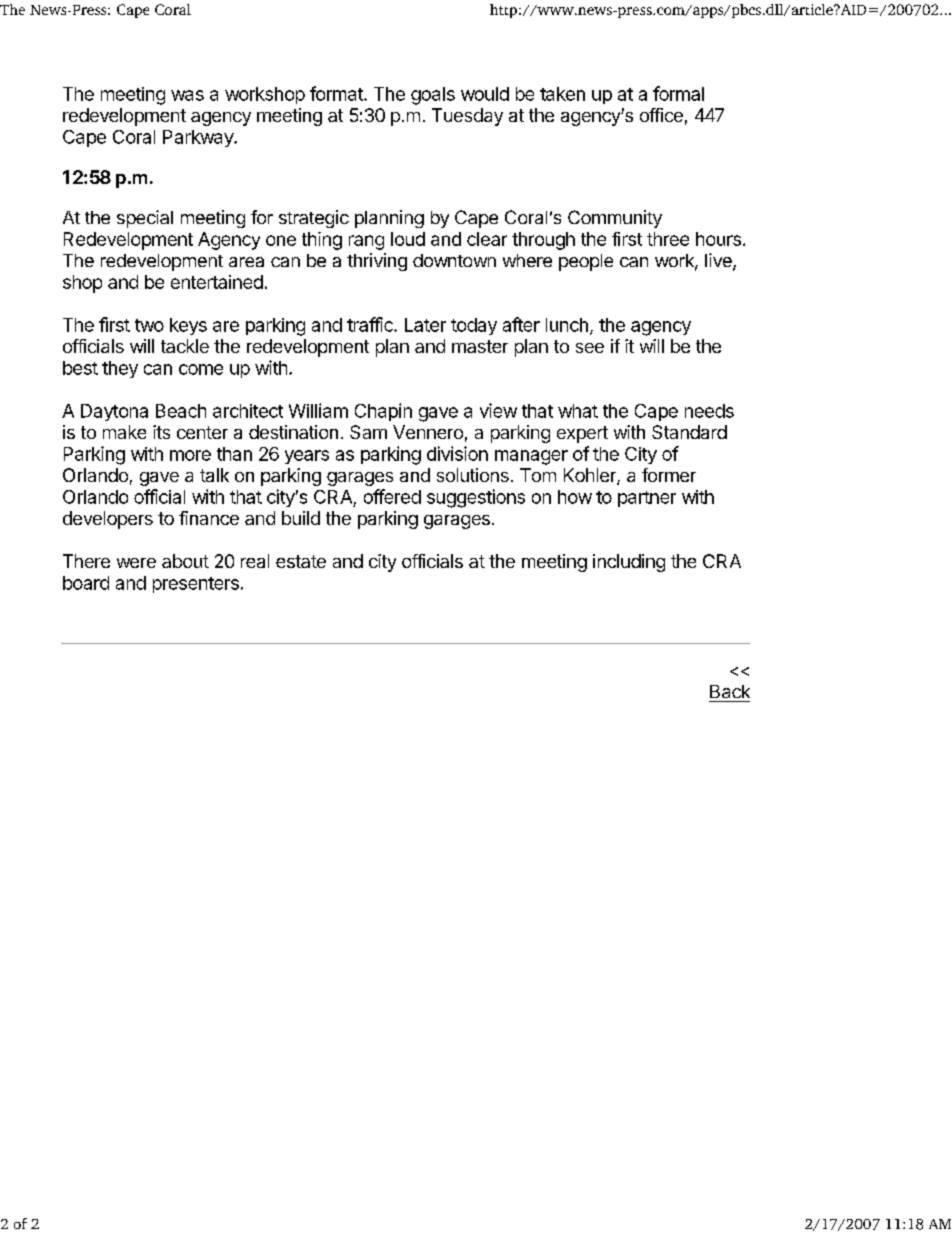 The width and height of the image is (952, 1233). Describe the element at coordinates (425, 325) in the image. I see `Later` at that location.
